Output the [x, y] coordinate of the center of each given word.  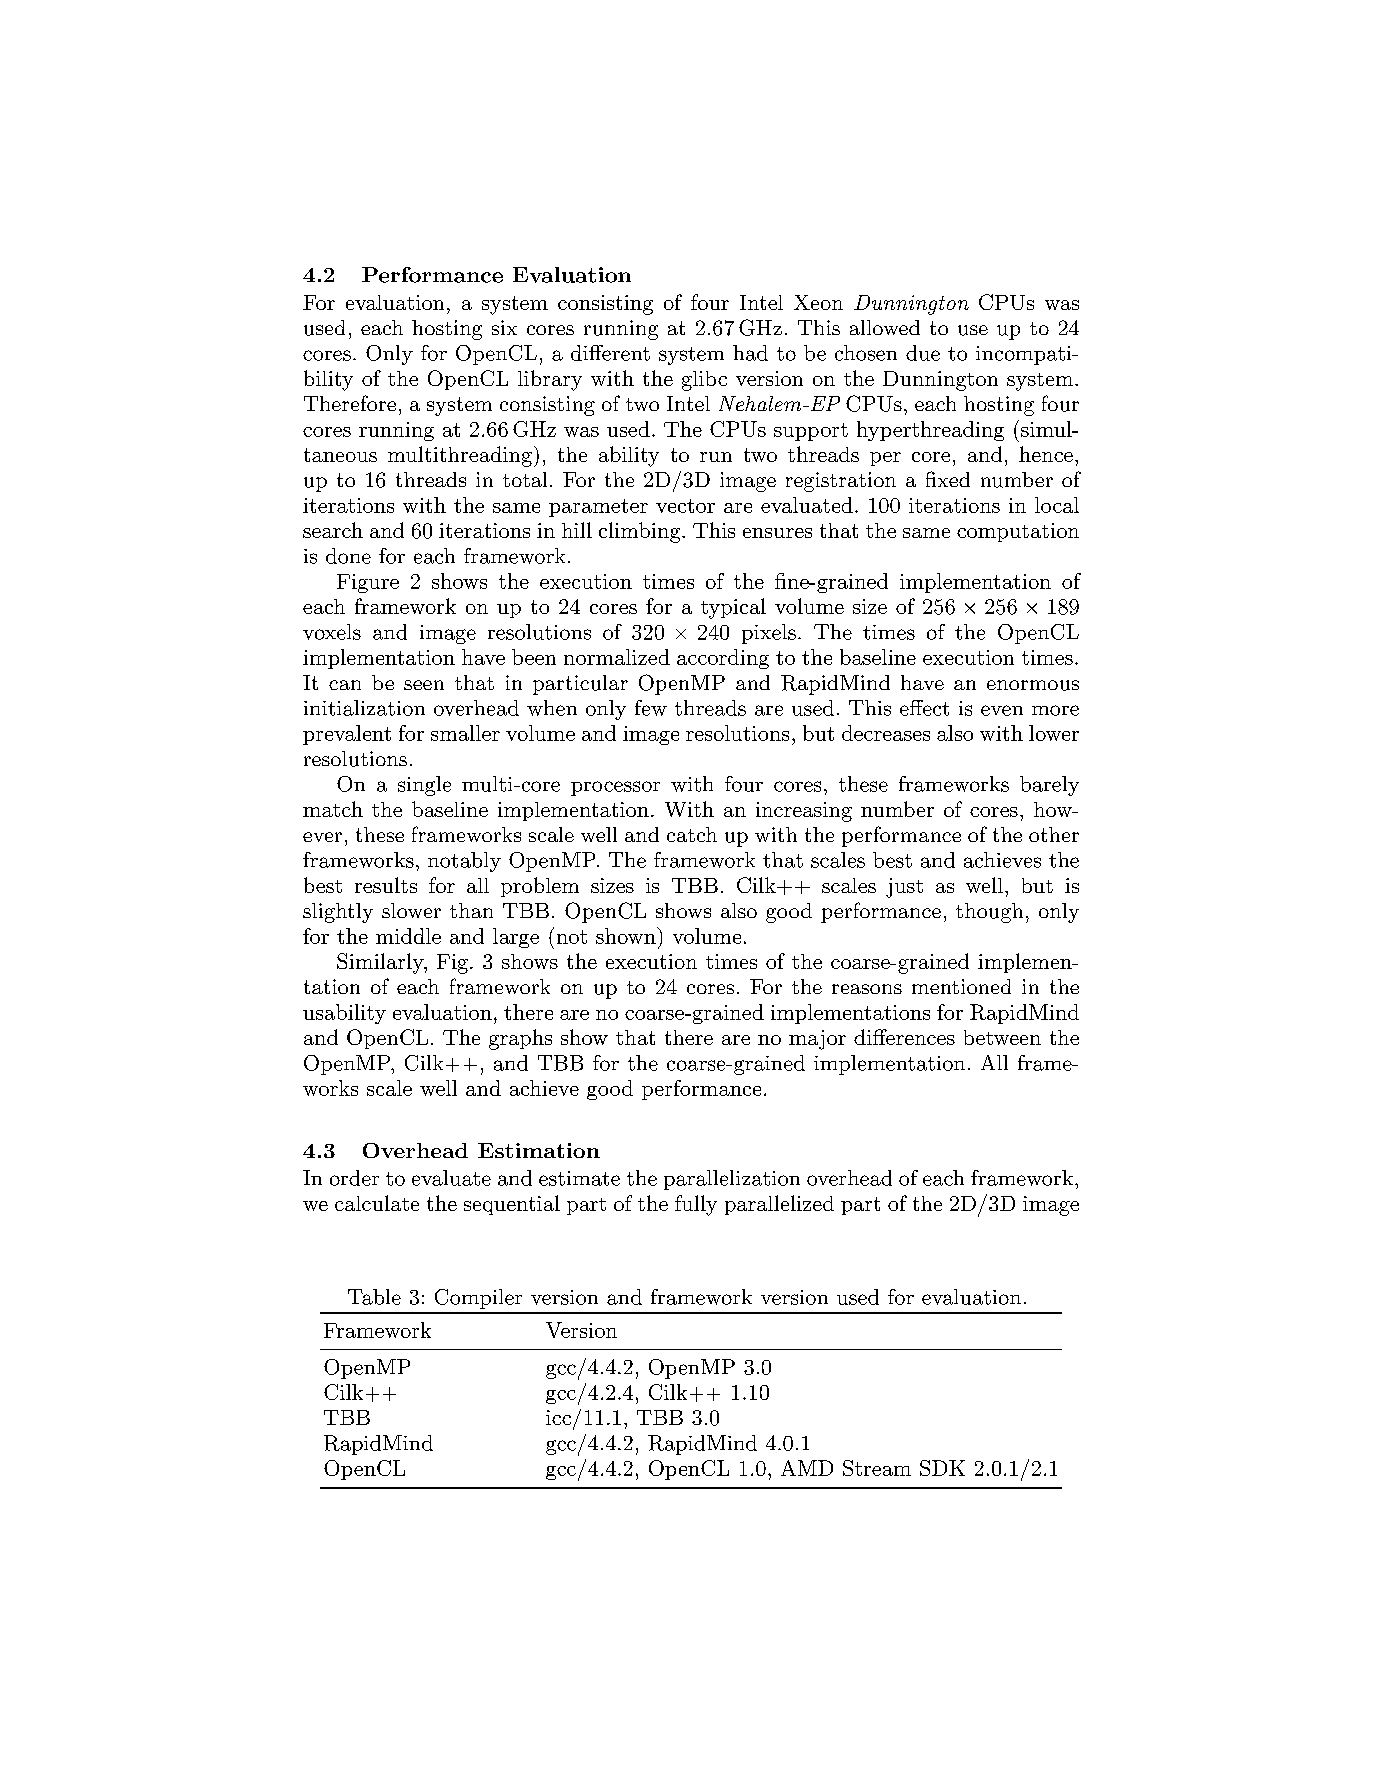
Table [374, 1297]
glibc [704, 381]
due [923, 353]
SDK [942, 1468]
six [504, 327]
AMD [807, 1468]
